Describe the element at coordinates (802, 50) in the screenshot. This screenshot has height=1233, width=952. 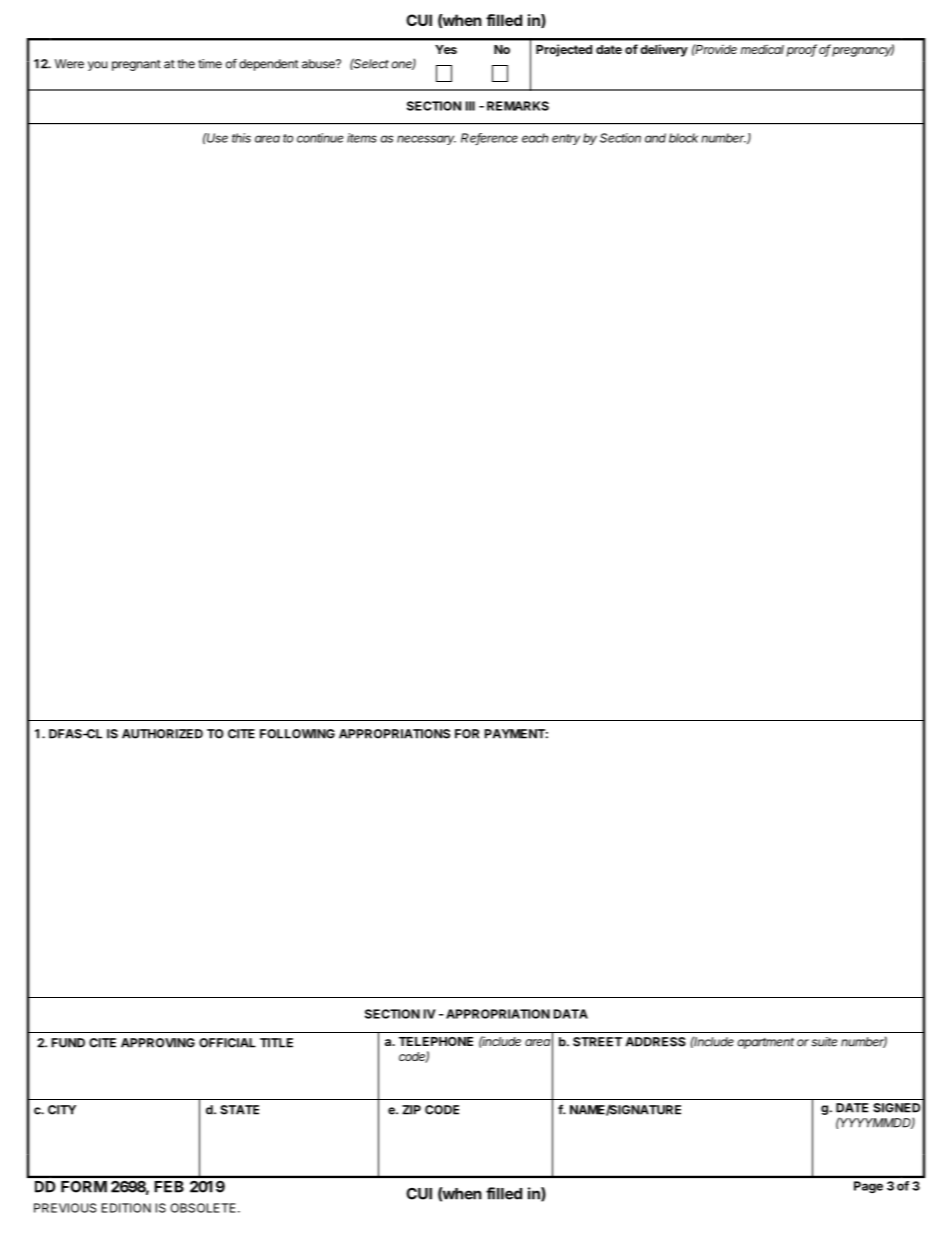
I see `proof` at that location.
